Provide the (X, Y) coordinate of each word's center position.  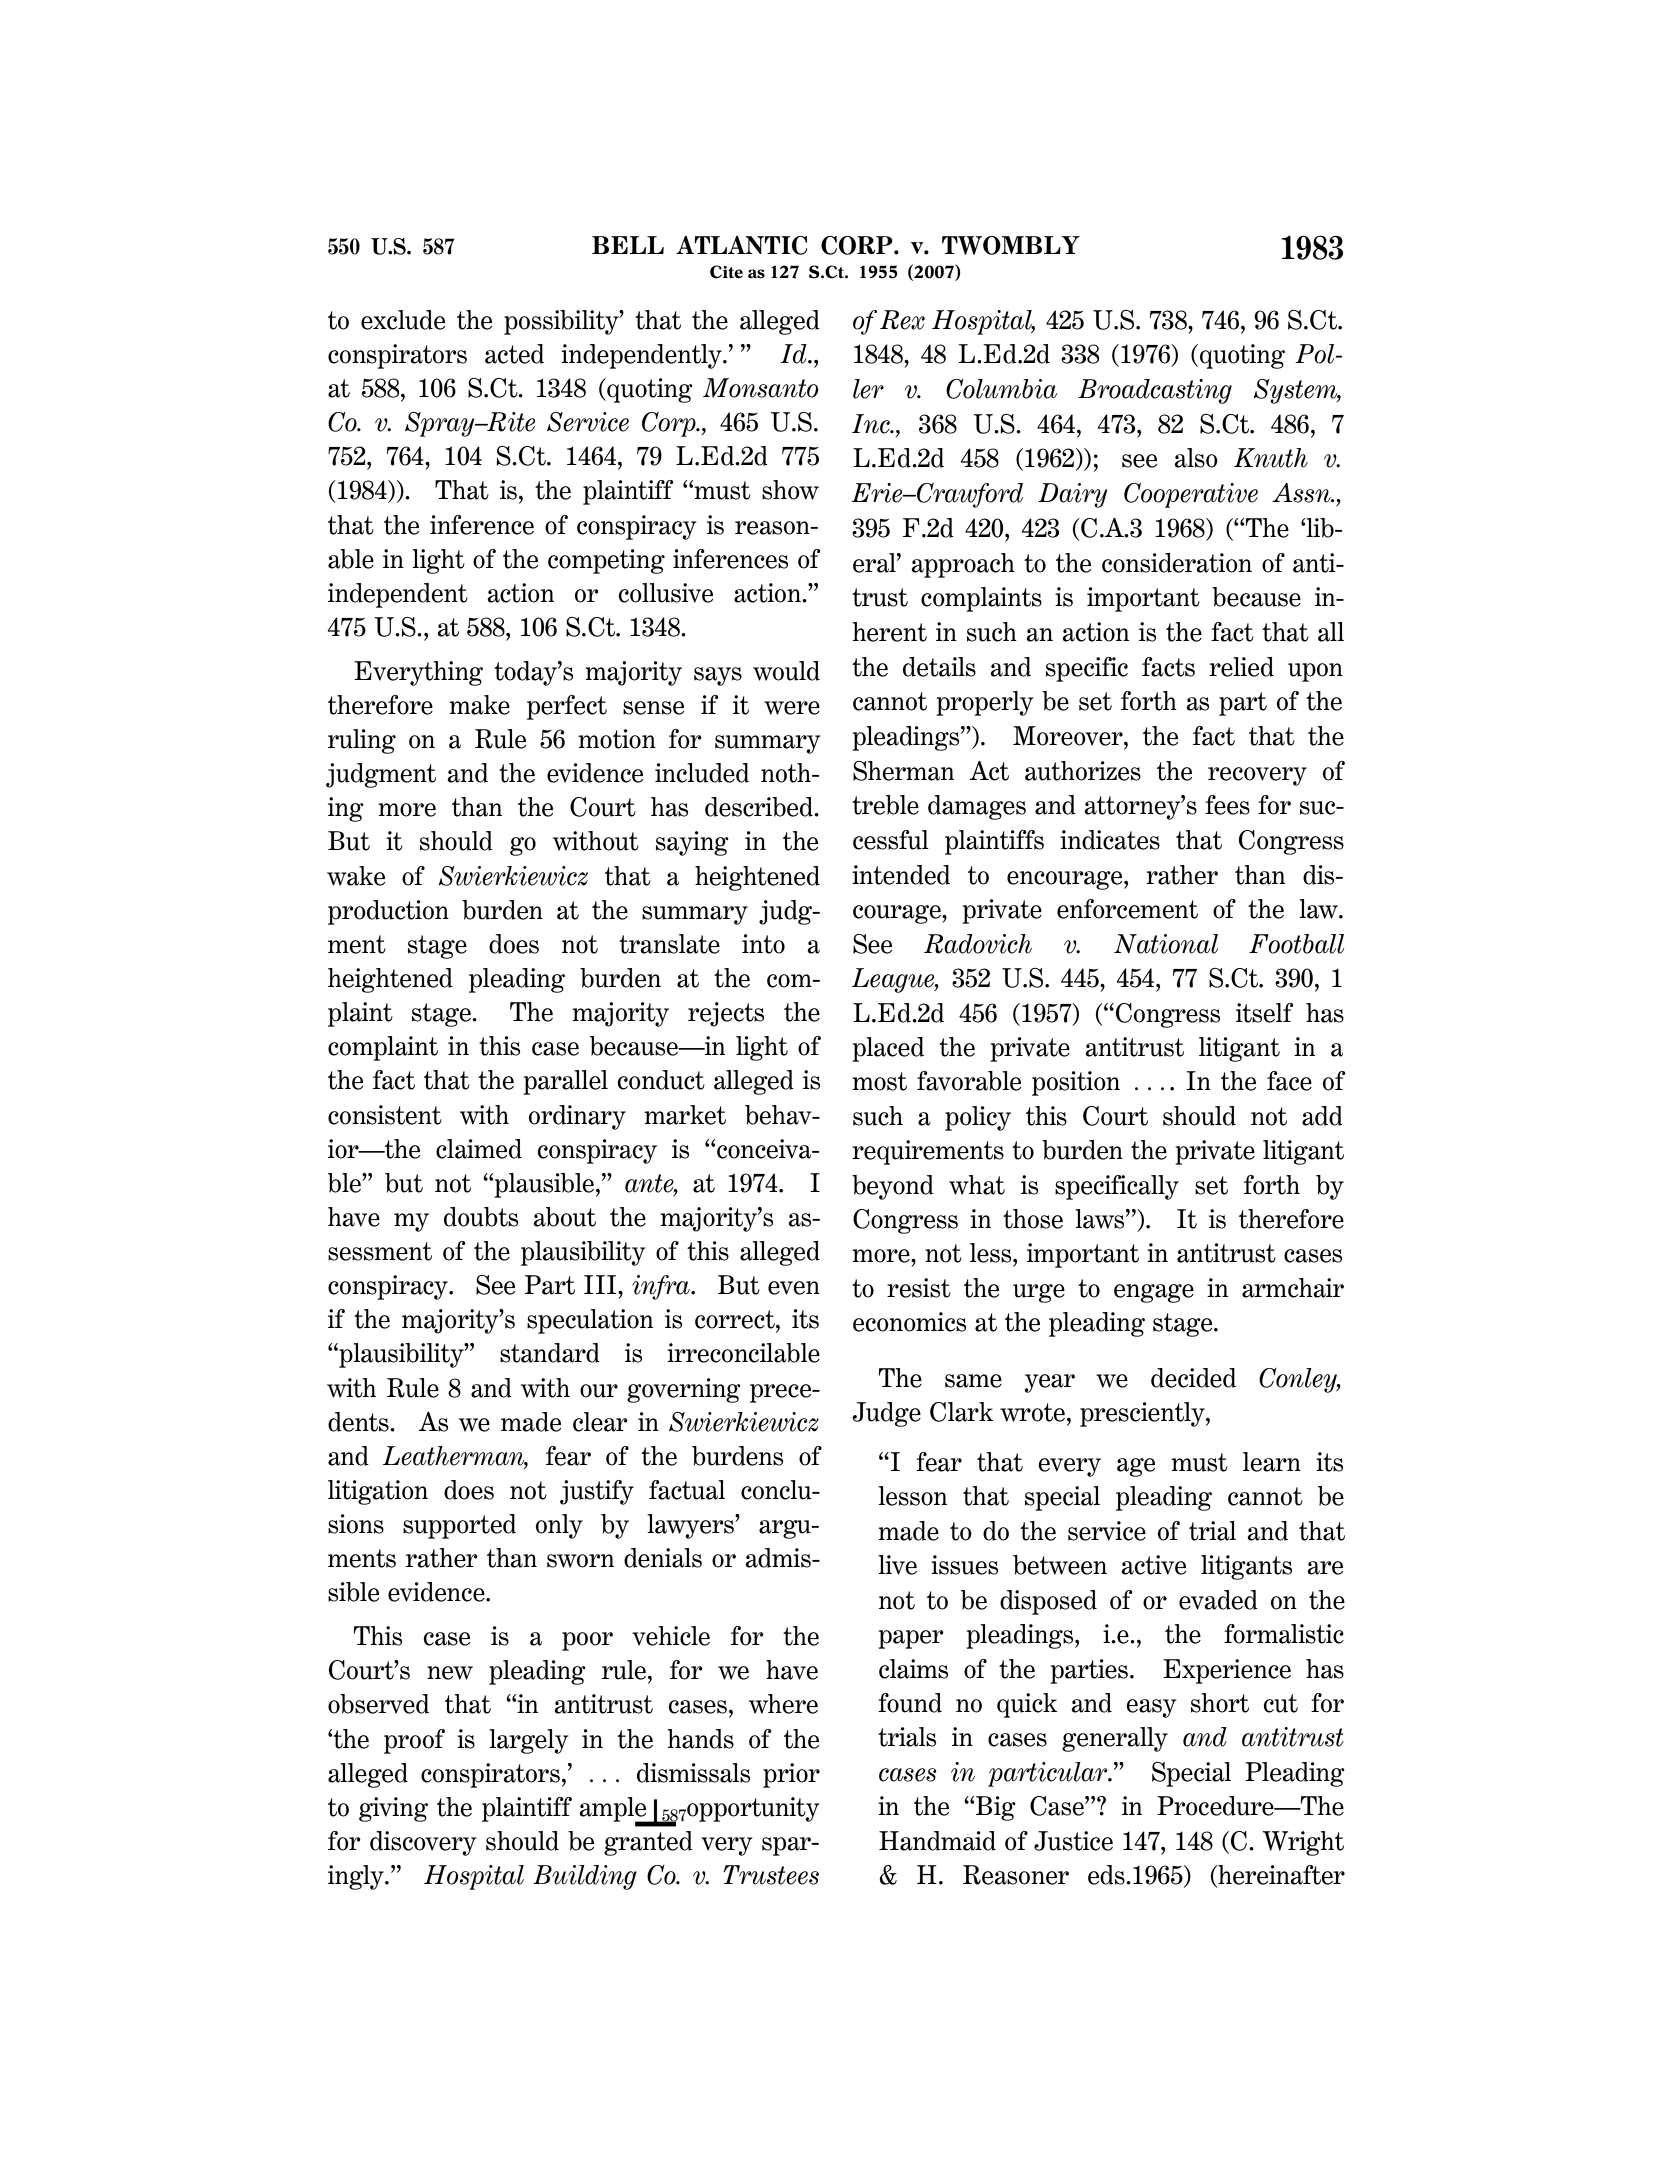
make (479, 705)
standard (550, 1353)
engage (1154, 1293)
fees (1227, 805)
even (794, 1288)
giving (393, 1809)
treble (885, 805)
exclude (403, 320)
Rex (902, 320)
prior (791, 1775)
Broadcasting (1155, 391)
